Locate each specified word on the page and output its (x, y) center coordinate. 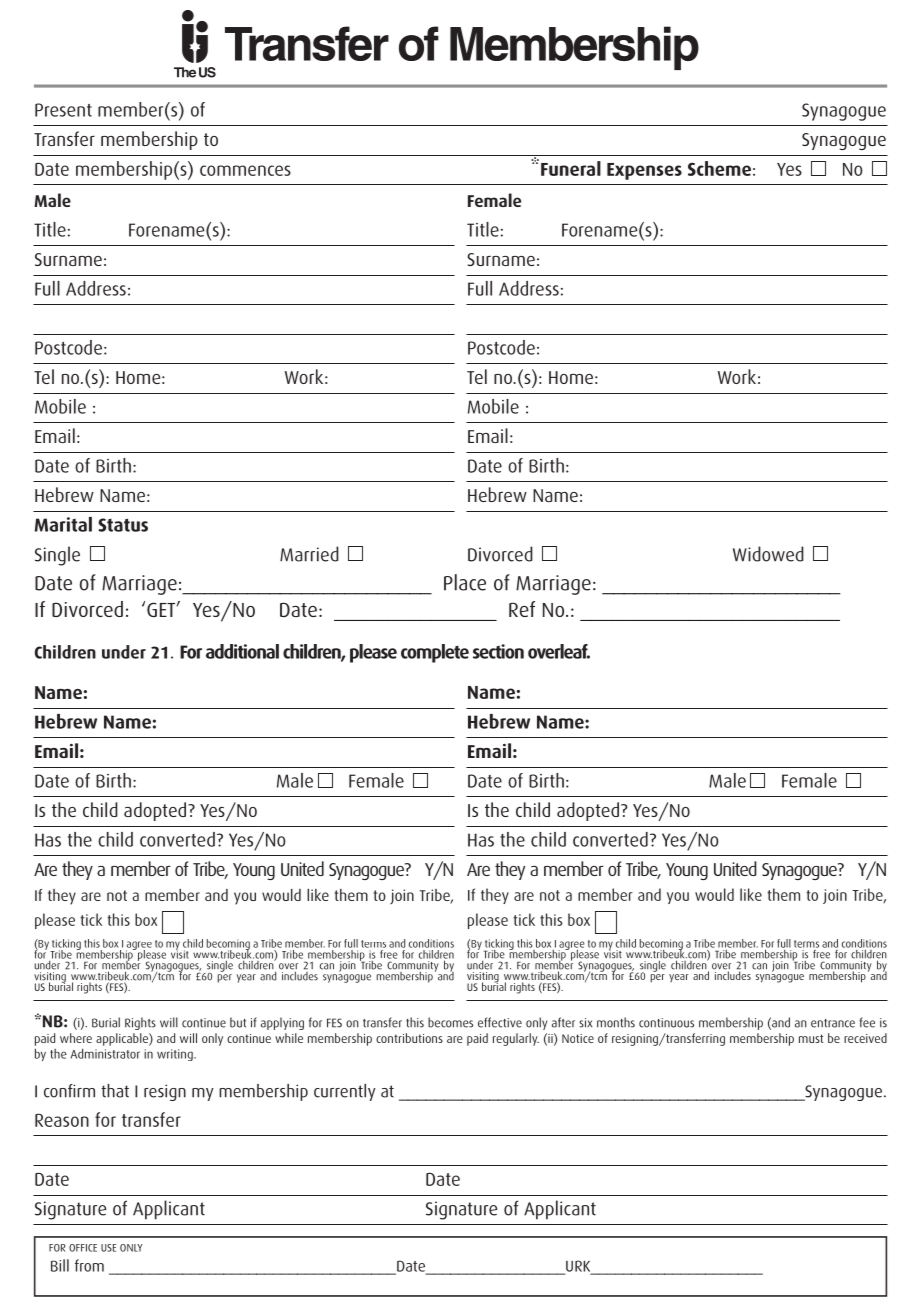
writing (176, 1055)
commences (245, 170)
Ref (522, 609)
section (498, 651)
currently (345, 1092)
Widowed (768, 554)
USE (108, 1248)
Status (123, 525)
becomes (450, 1022)
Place (465, 582)
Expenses (644, 171)
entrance (833, 1023)
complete (435, 653)
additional (242, 651)
